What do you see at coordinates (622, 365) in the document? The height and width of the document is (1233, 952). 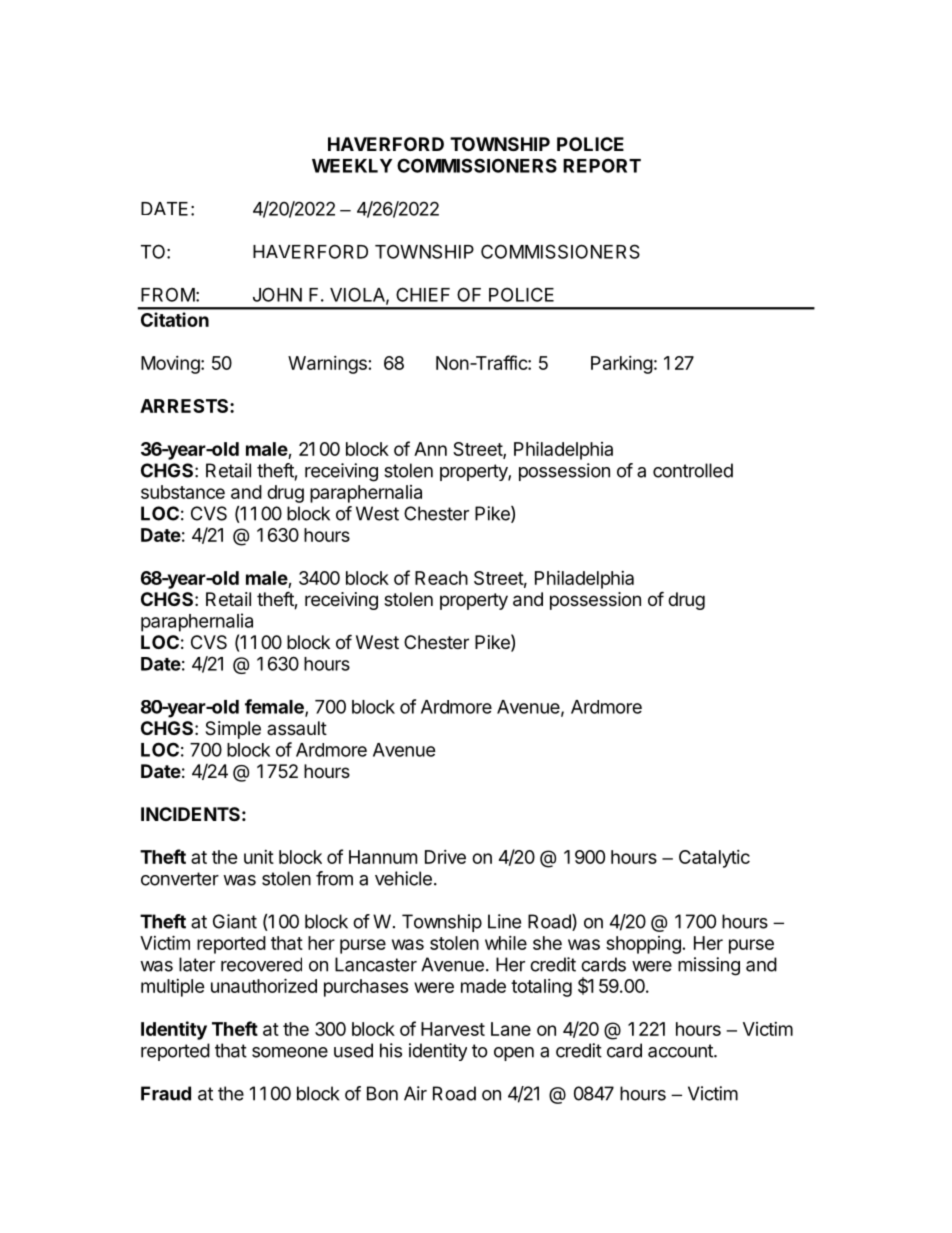 I see `Parking` at bounding box center [622, 365].
